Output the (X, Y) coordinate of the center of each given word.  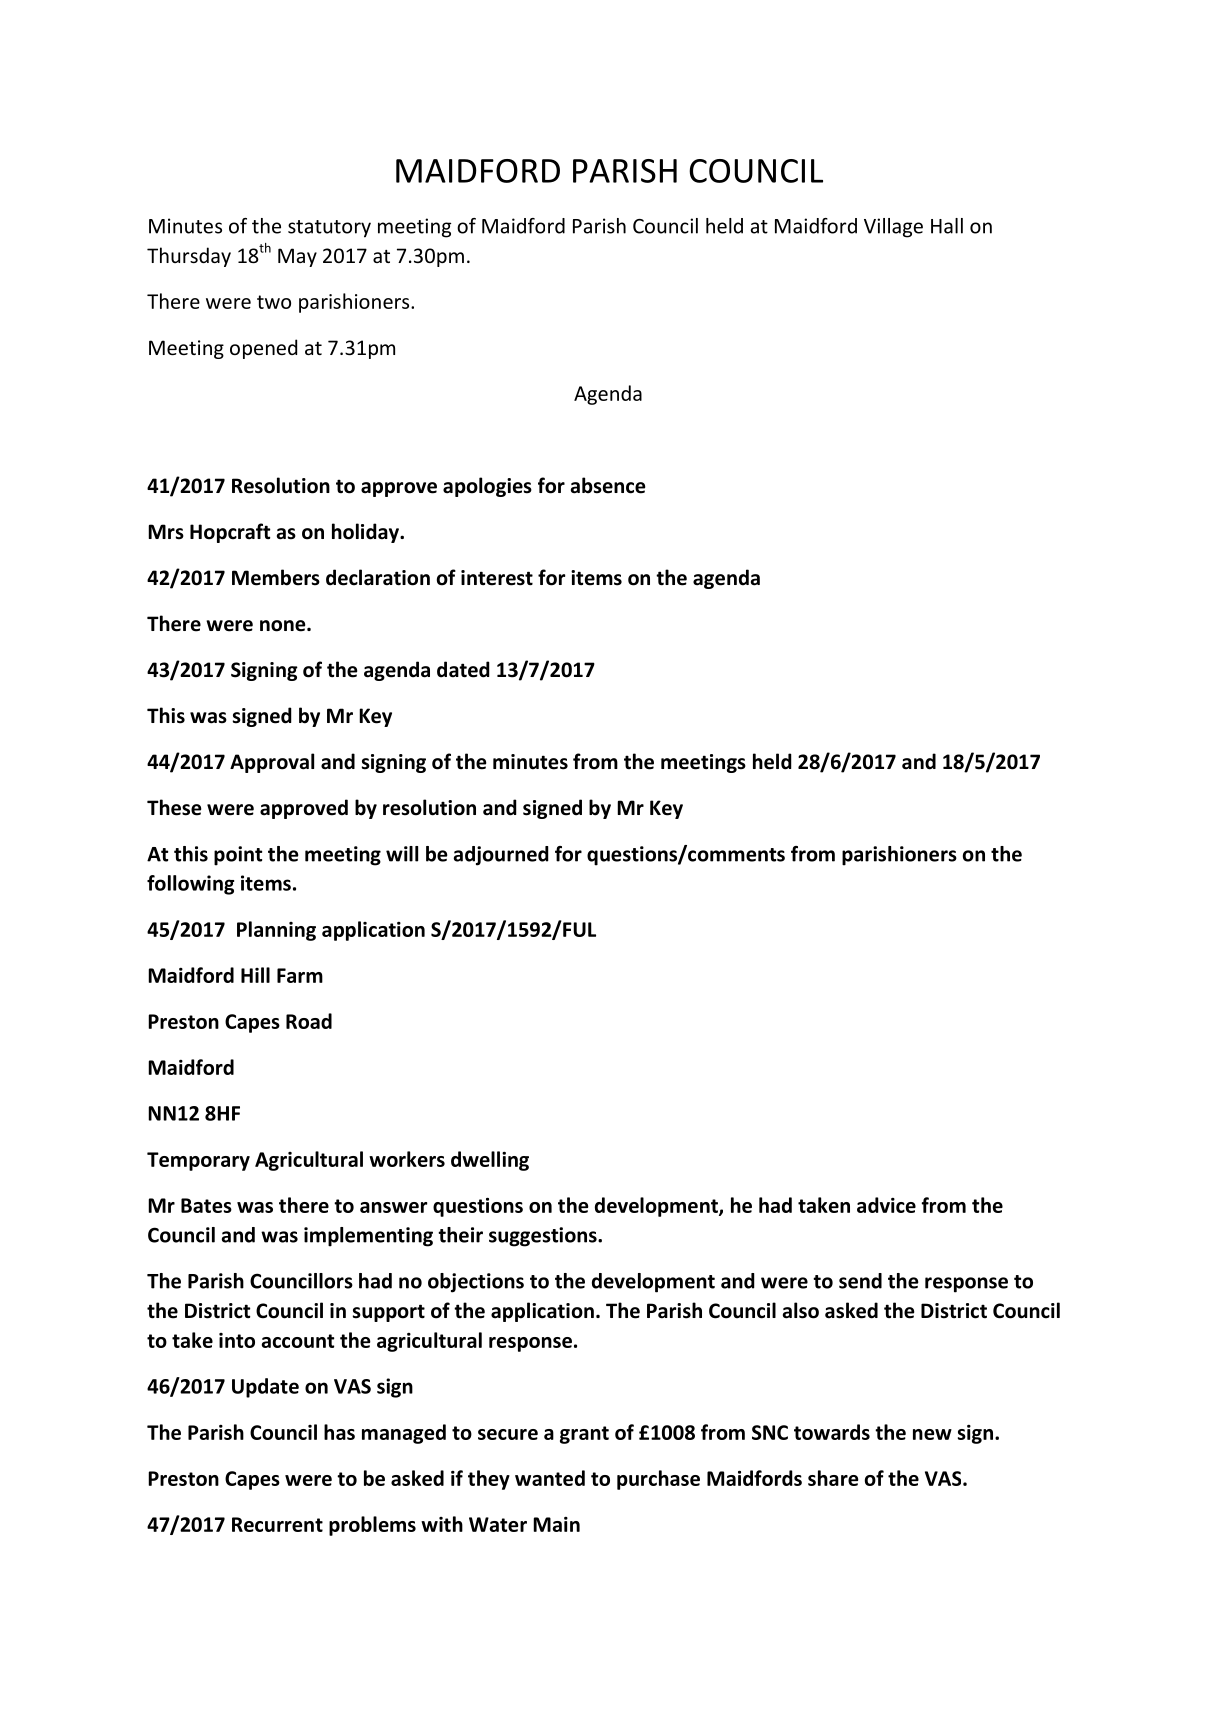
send (860, 1281)
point (238, 856)
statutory (329, 229)
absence (608, 485)
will (402, 854)
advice (886, 1205)
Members (276, 577)
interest (497, 578)
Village (893, 228)
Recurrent (277, 1524)
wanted (550, 1478)
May (297, 257)
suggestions (544, 1237)
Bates (206, 1205)
